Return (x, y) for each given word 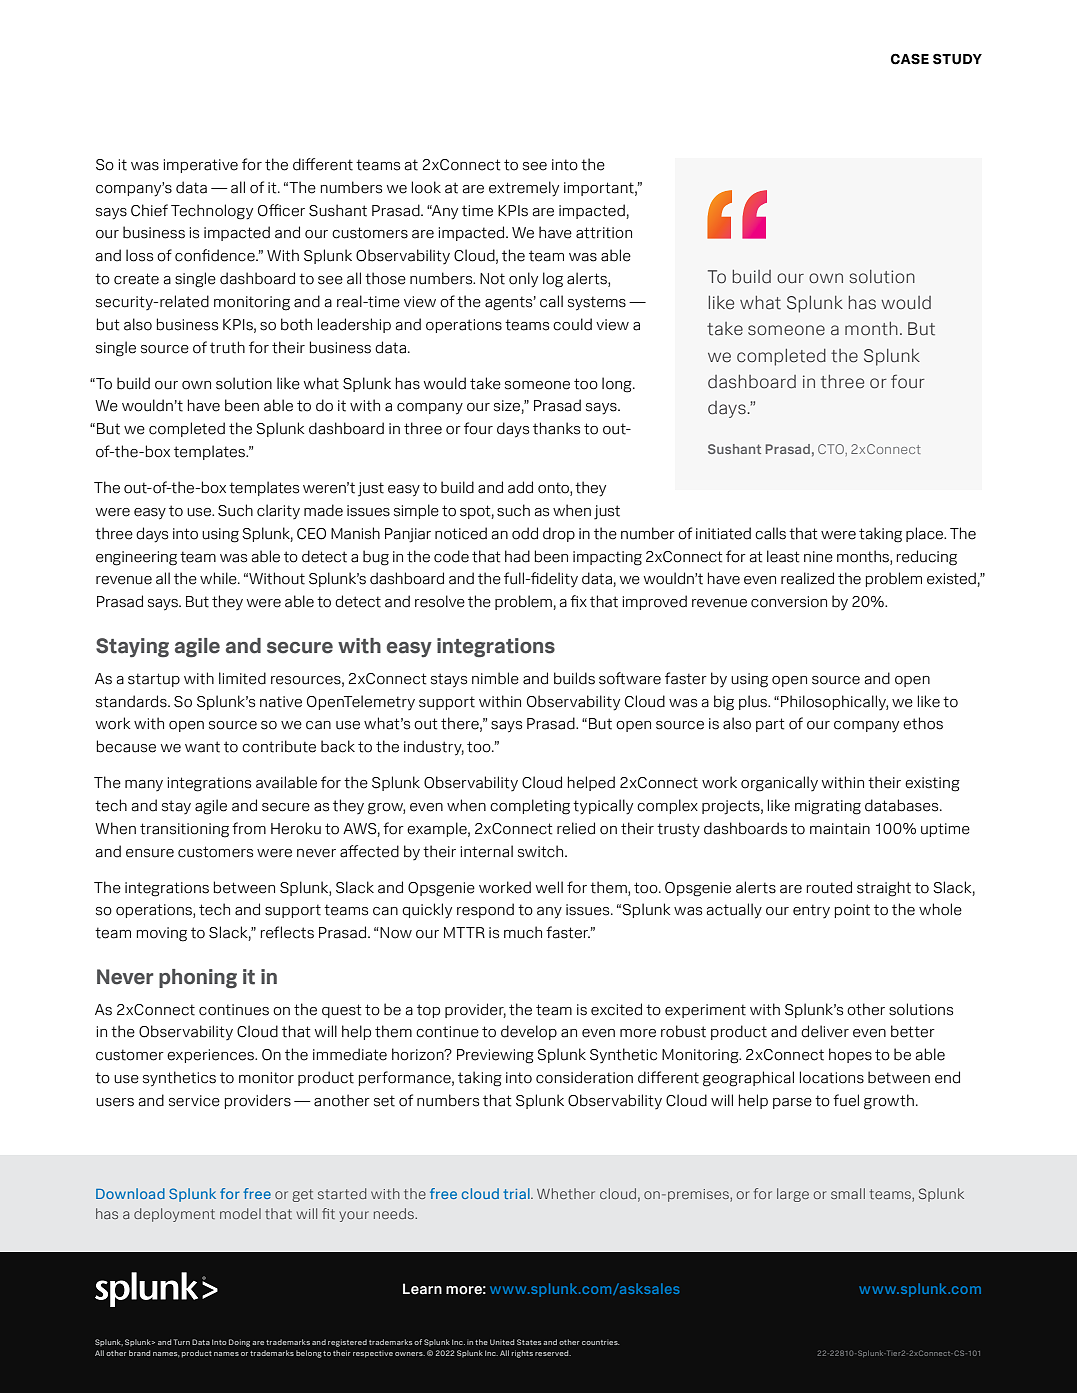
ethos (923, 723)
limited (242, 678)
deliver (825, 1031)
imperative (201, 166)
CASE (910, 59)
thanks (556, 428)
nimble (495, 678)
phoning (198, 979)
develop (529, 1032)
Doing (239, 1343)
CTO (832, 449)
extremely (524, 189)
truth (227, 347)
